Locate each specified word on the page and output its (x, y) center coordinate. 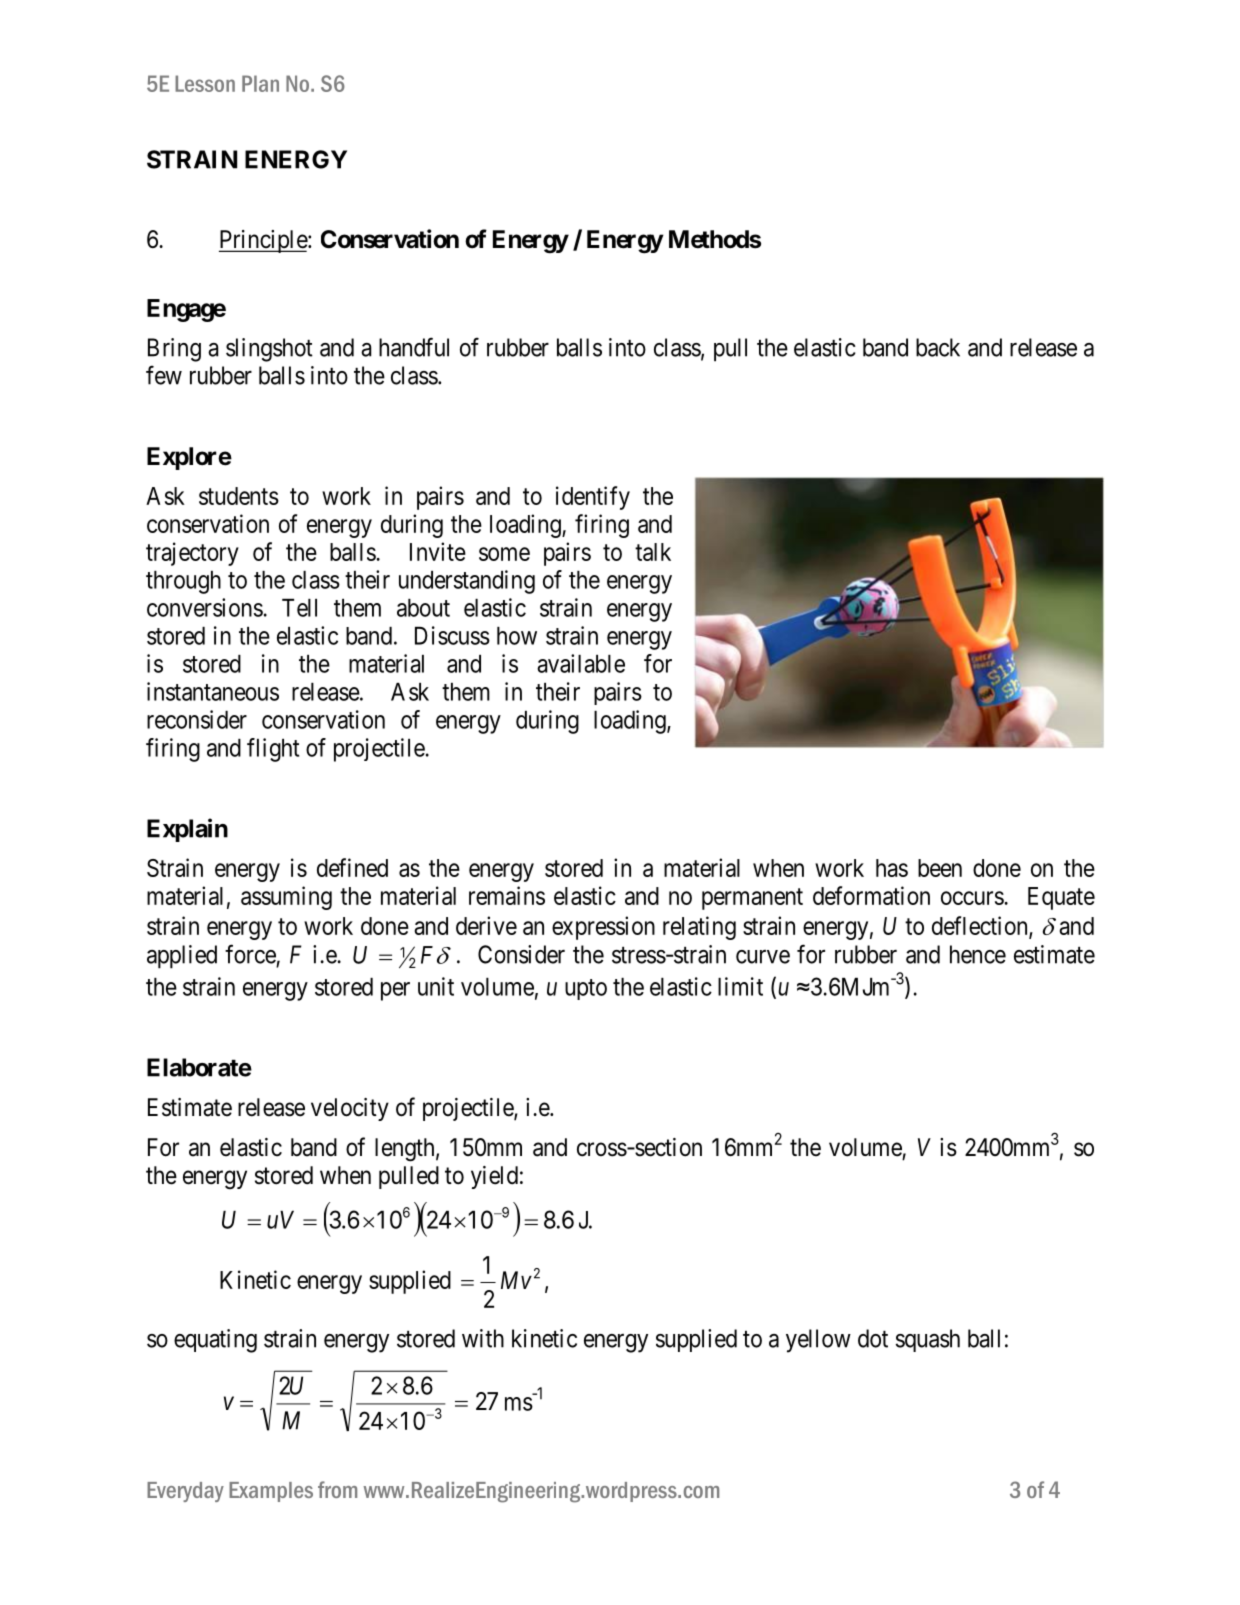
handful (414, 347)
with (483, 1338)
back (938, 347)
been (940, 868)
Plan (260, 83)
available (581, 663)
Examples (271, 1492)
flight (273, 750)
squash (928, 1340)
